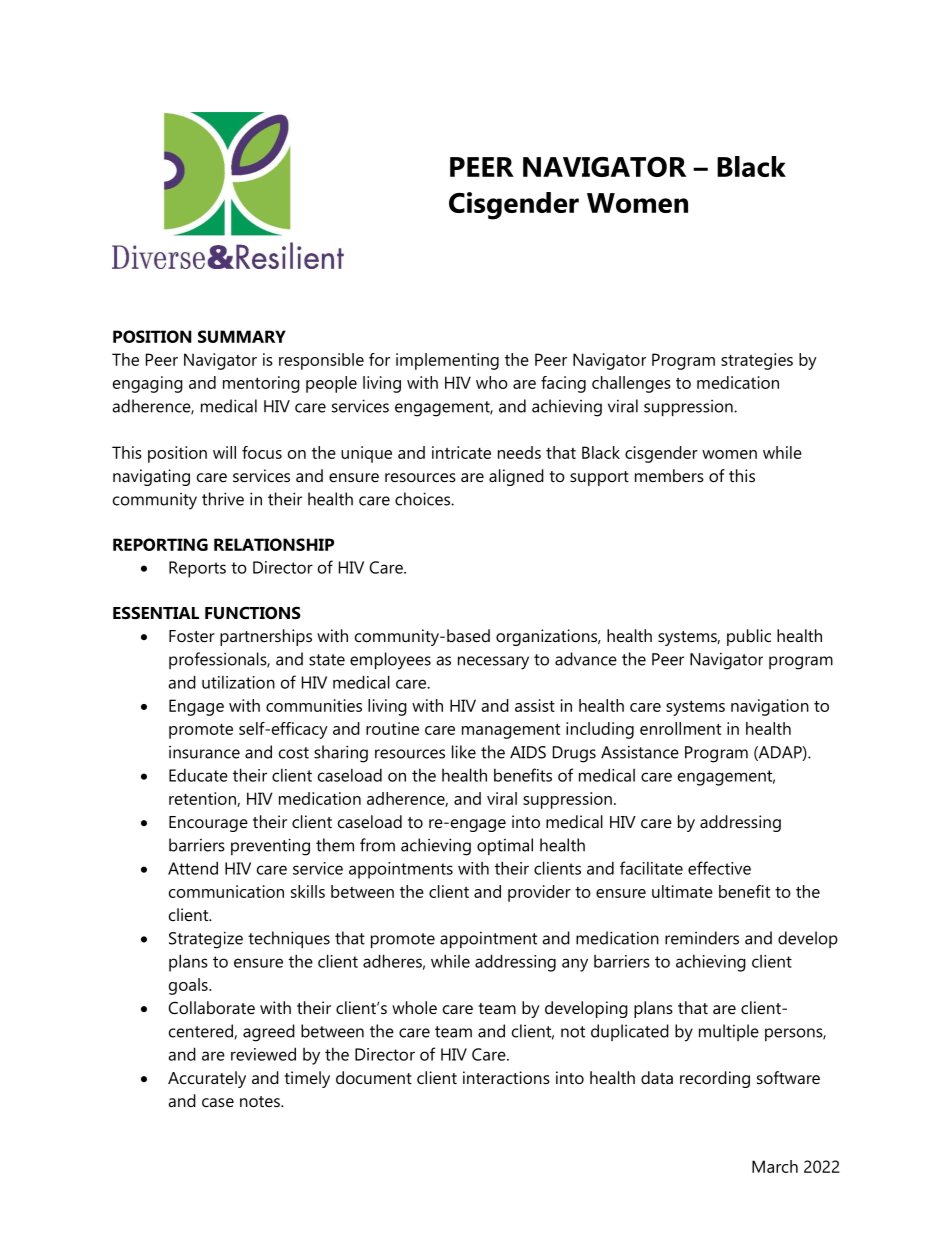 This screenshot has height=1233, width=952. I want to click on whole, so click(414, 1007).
